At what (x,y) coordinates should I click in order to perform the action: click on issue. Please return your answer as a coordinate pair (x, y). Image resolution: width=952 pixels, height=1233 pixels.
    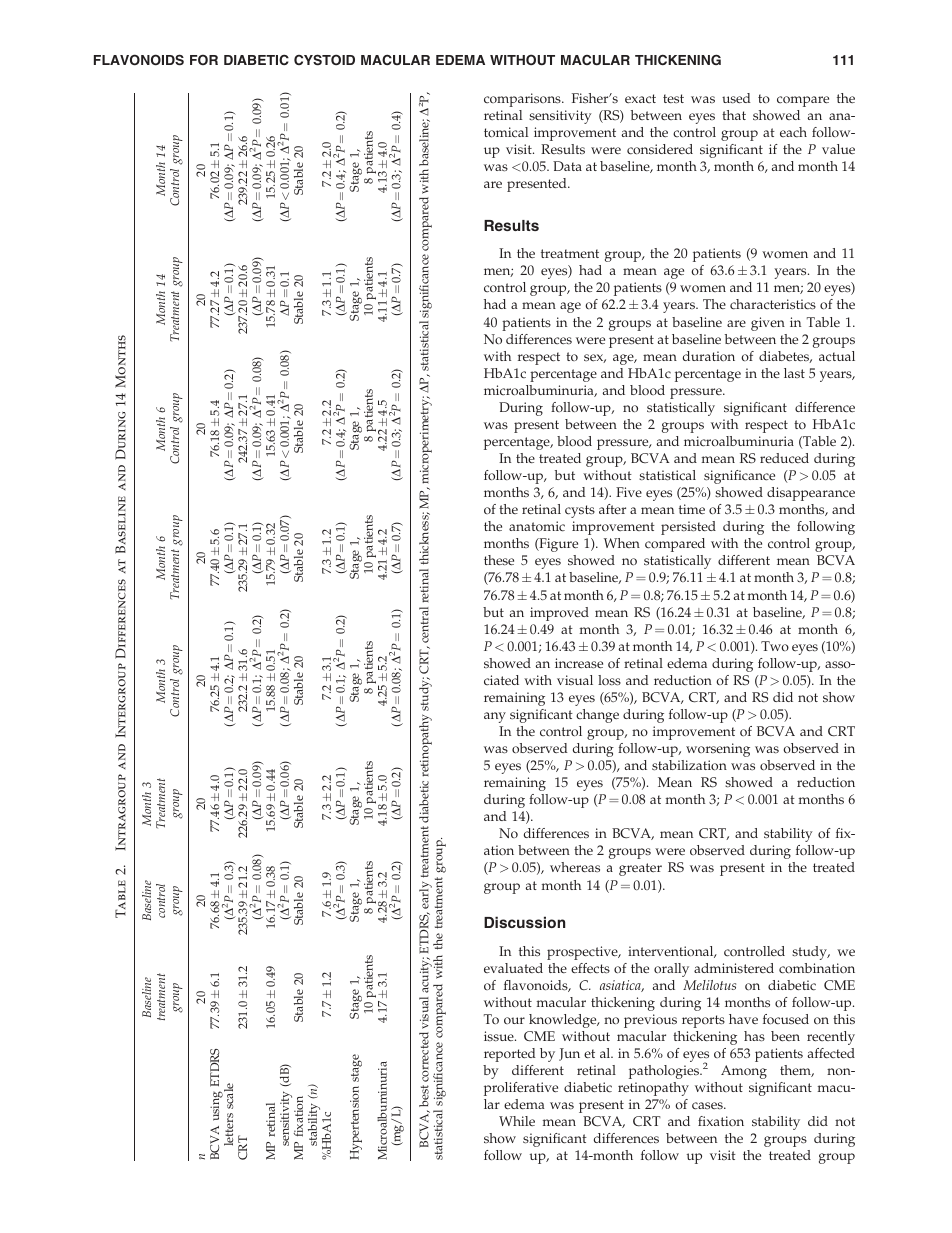
    Looking at the image, I should click on (500, 1036).
